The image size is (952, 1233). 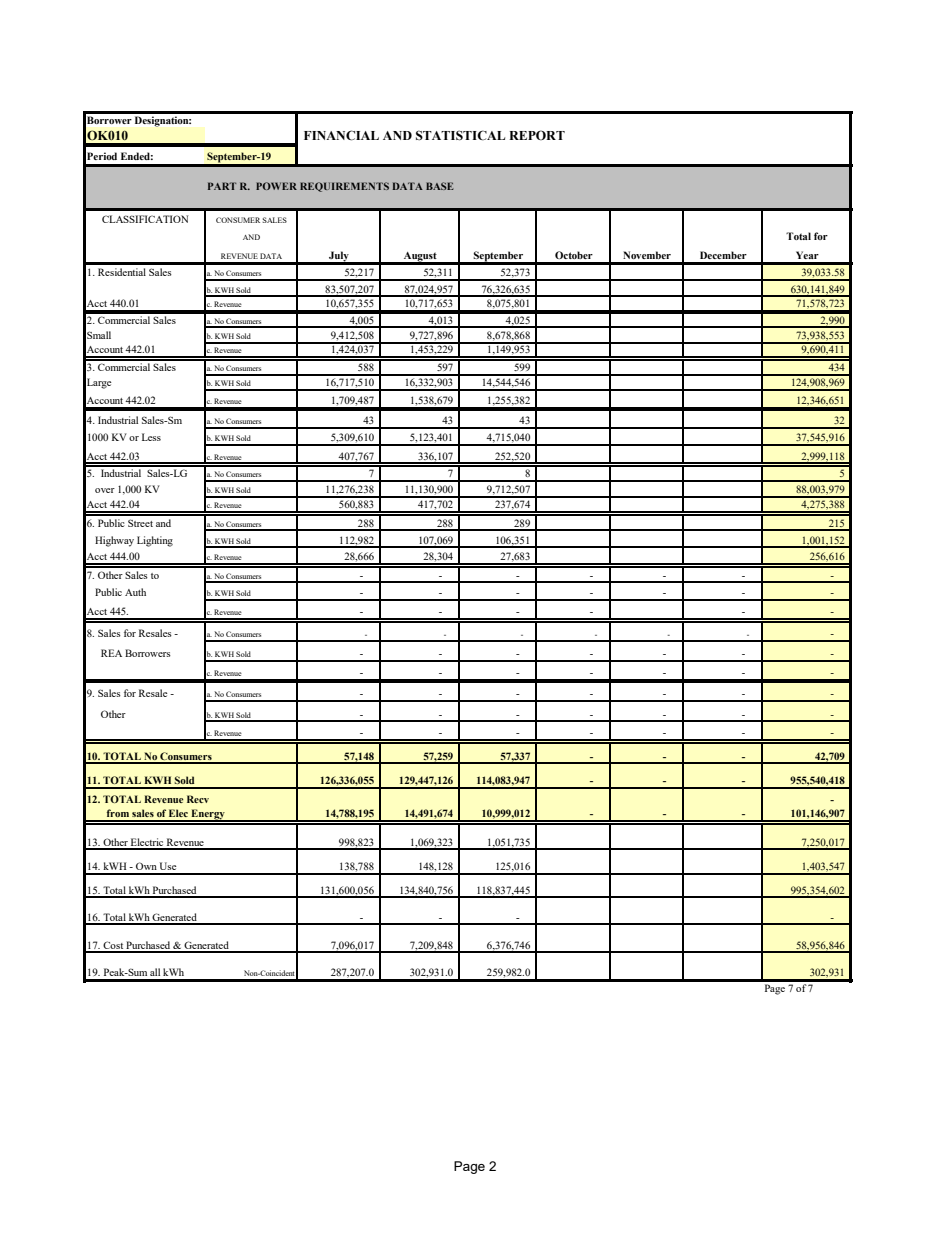 What do you see at coordinates (135, 592) in the image?
I see `Auth` at bounding box center [135, 592].
